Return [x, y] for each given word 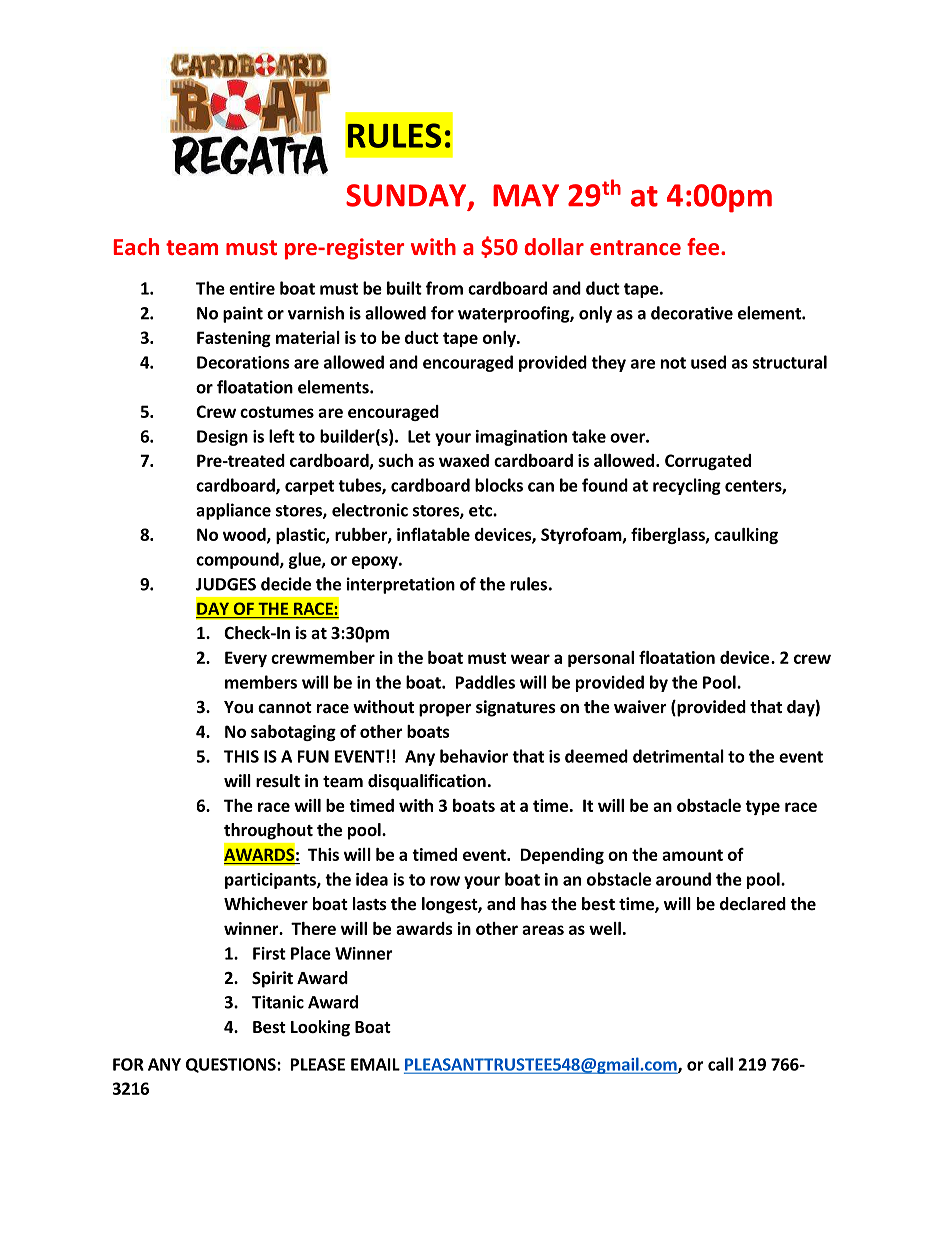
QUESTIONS [232, 1065]
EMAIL [375, 1064]
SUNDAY [407, 196]
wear [530, 659]
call [720, 1064]
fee [703, 246]
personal [601, 659]
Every [246, 659]
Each [136, 246]
